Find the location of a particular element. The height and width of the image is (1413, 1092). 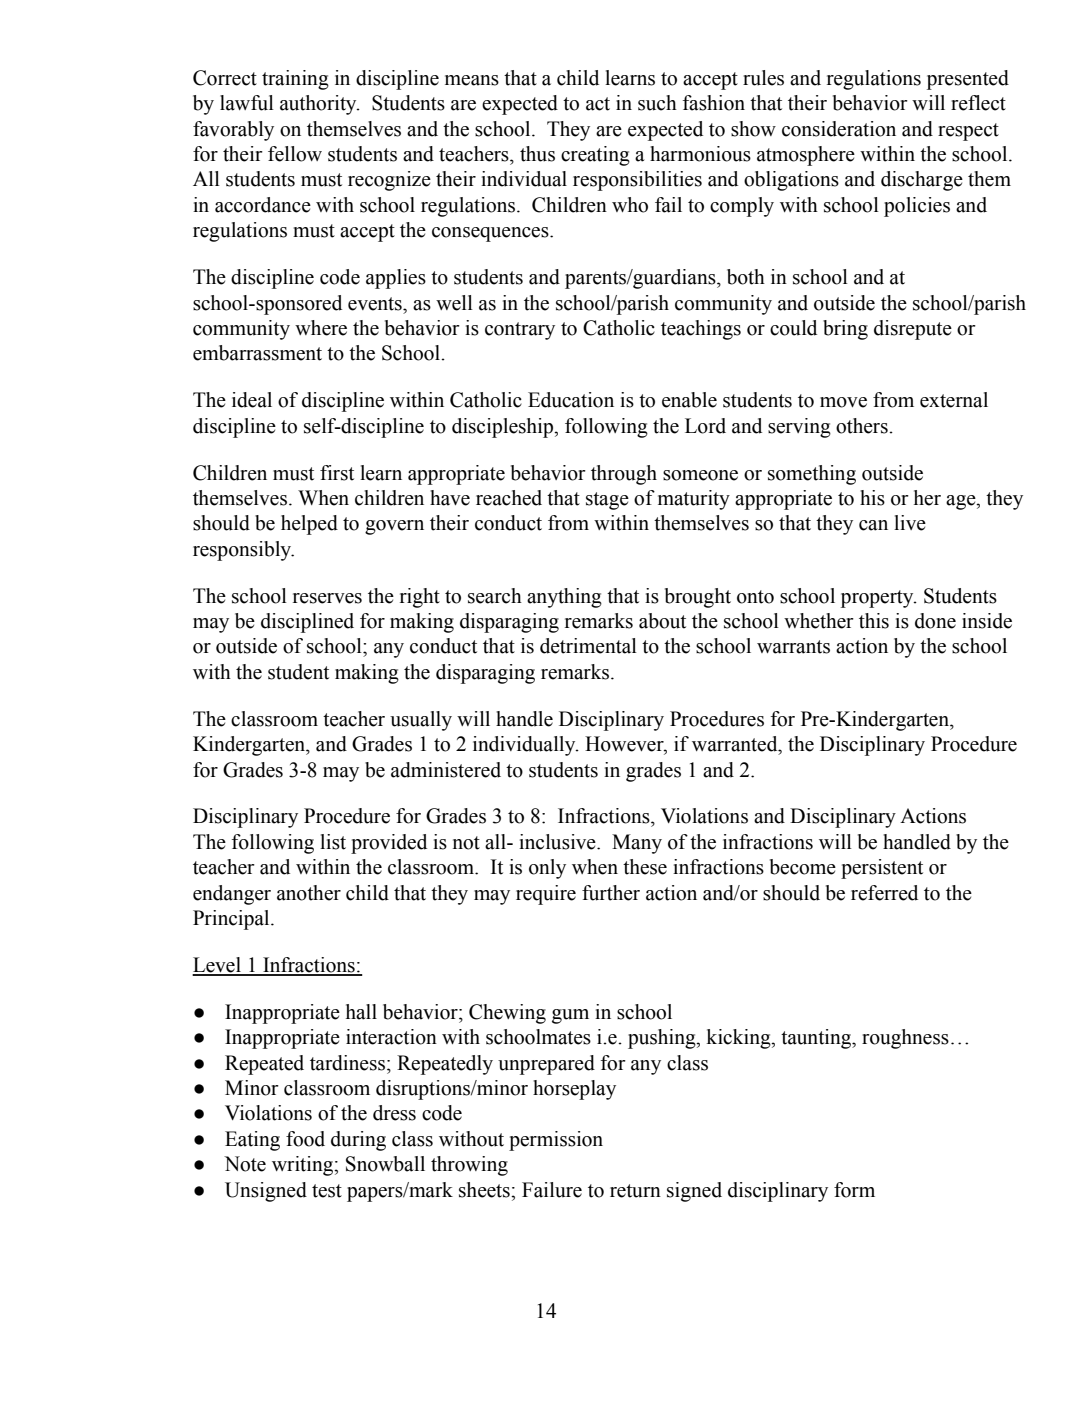

authority is located at coordinates (319, 105).
